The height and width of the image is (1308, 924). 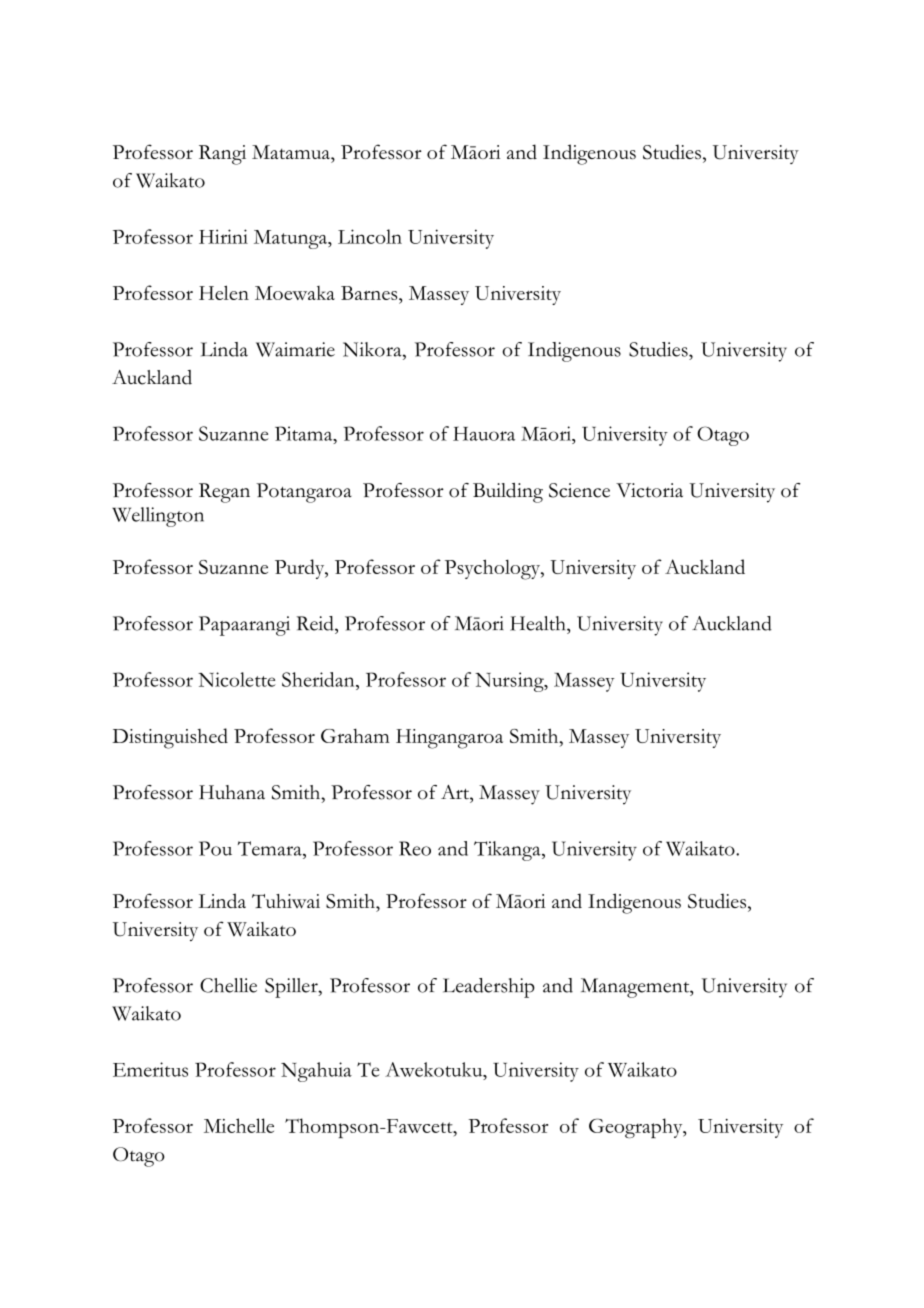 I want to click on Leadership, so click(x=489, y=988).
